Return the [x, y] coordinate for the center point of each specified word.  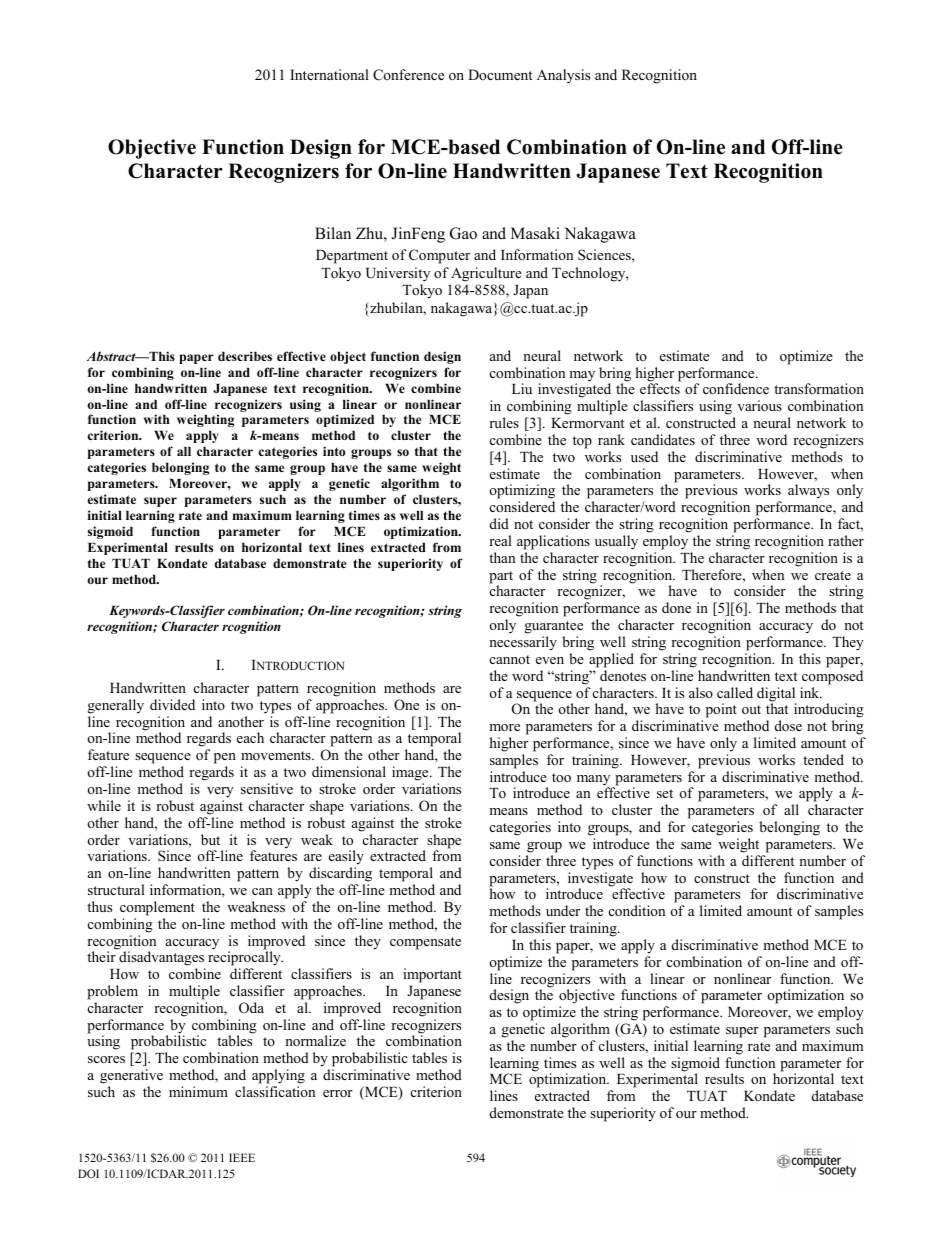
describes [245, 356]
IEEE [242, 1157]
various [759, 405]
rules [504, 422]
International [329, 74]
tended [823, 759]
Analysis [563, 76]
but [210, 839]
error [338, 1093]
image [411, 773]
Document [500, 74]
